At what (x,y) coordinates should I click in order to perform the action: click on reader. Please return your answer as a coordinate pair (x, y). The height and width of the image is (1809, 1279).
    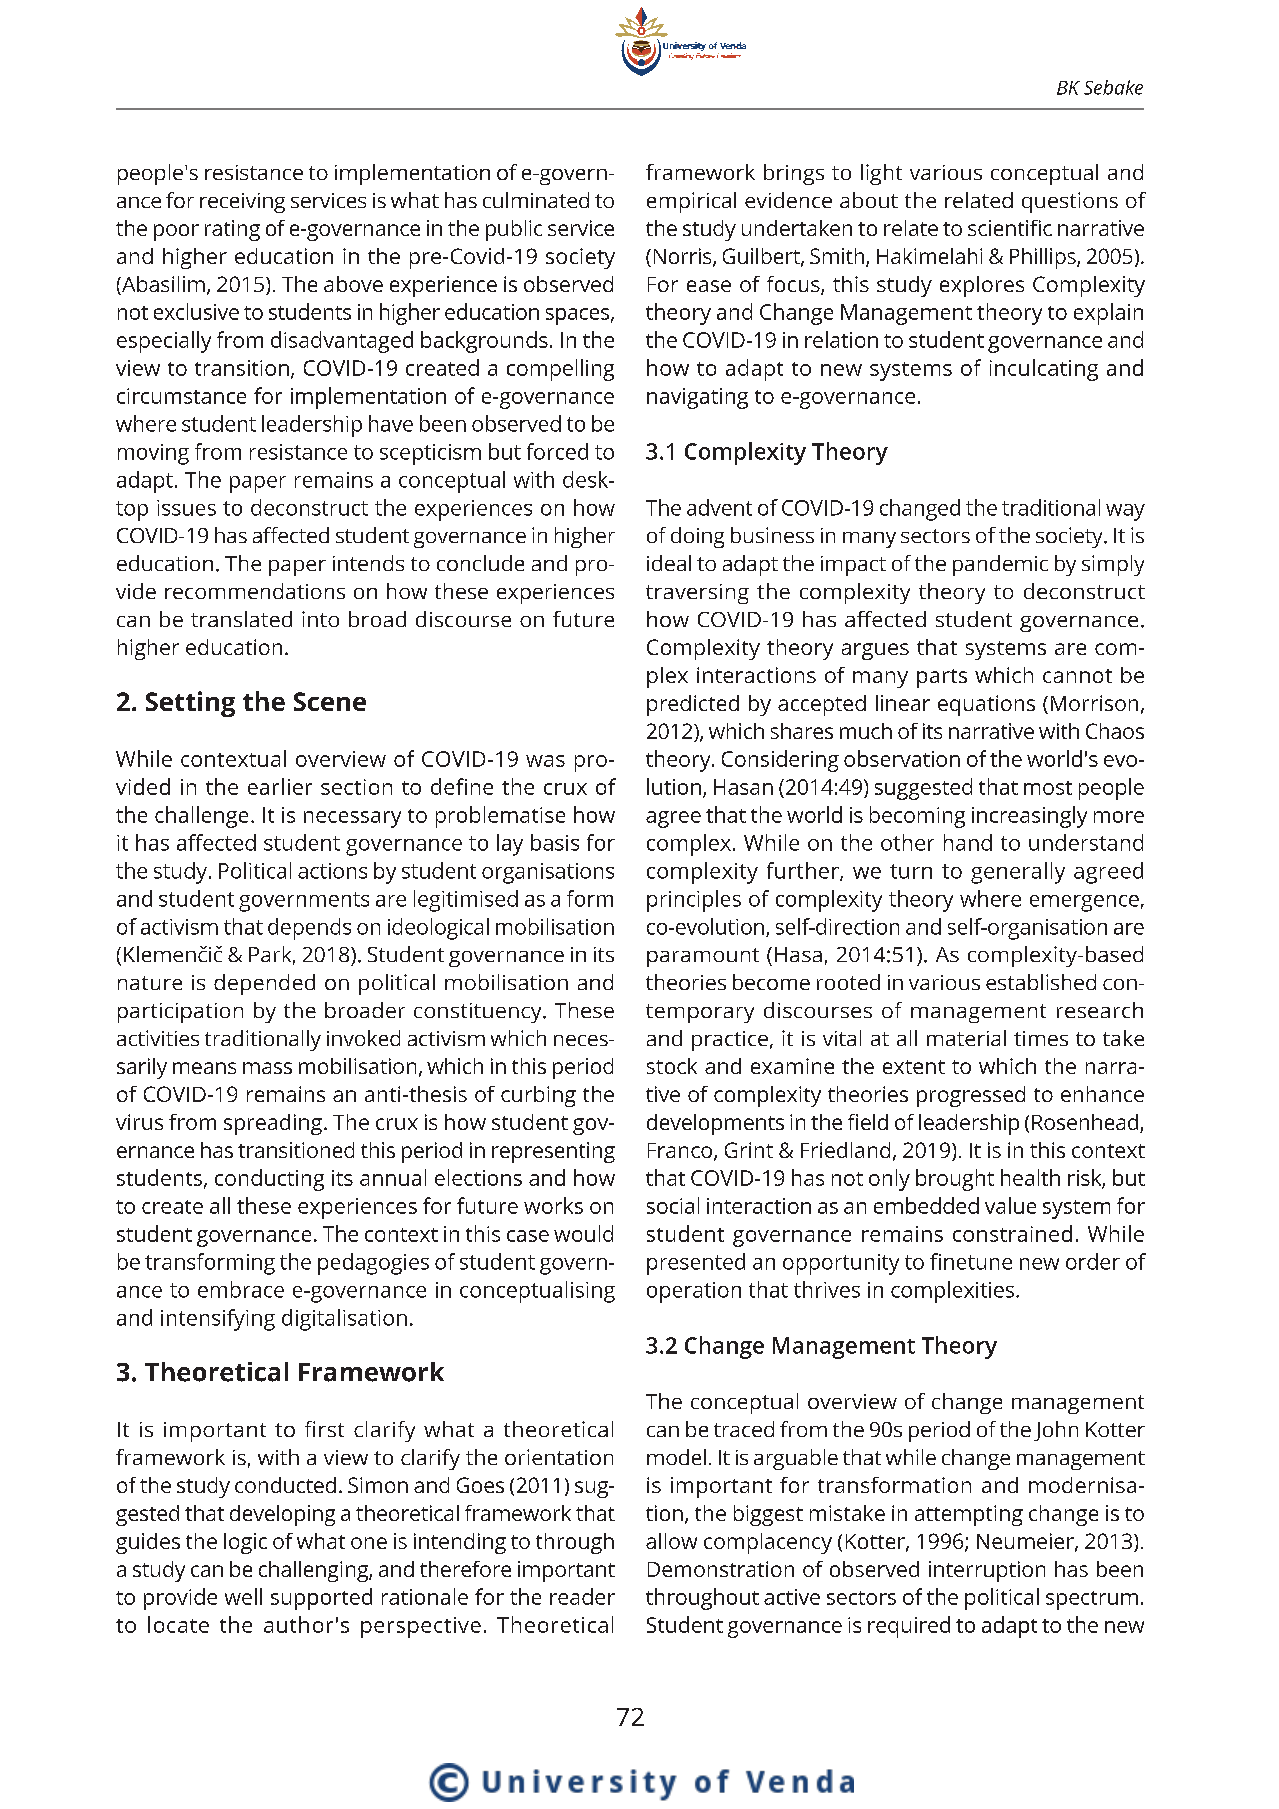
    Looking at the image, I should click on (582, 1596).
